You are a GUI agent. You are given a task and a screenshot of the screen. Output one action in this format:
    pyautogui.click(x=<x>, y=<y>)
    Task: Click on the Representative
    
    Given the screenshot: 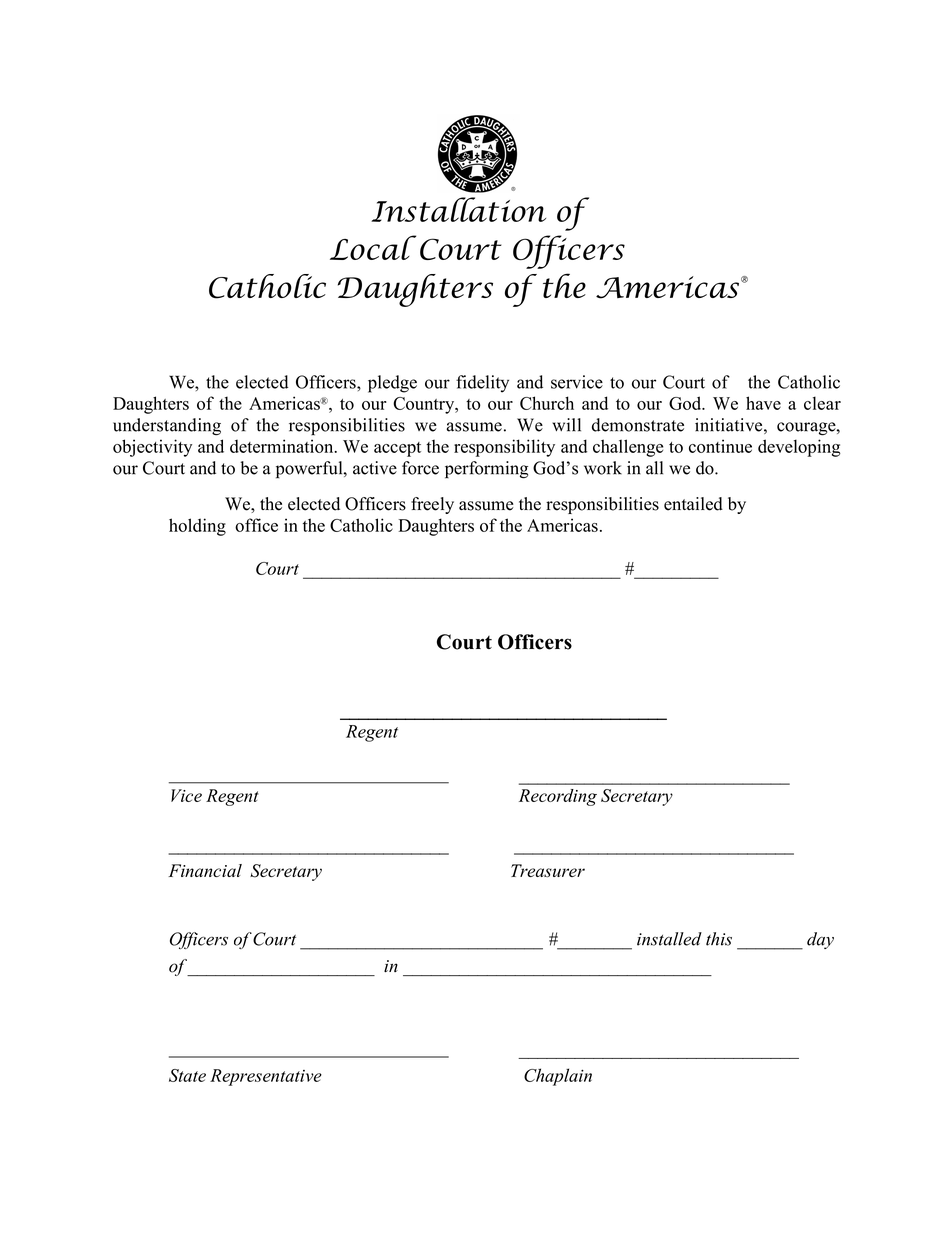 What is the action you would take?
    pyautogui.click(x=266, y=1077)
